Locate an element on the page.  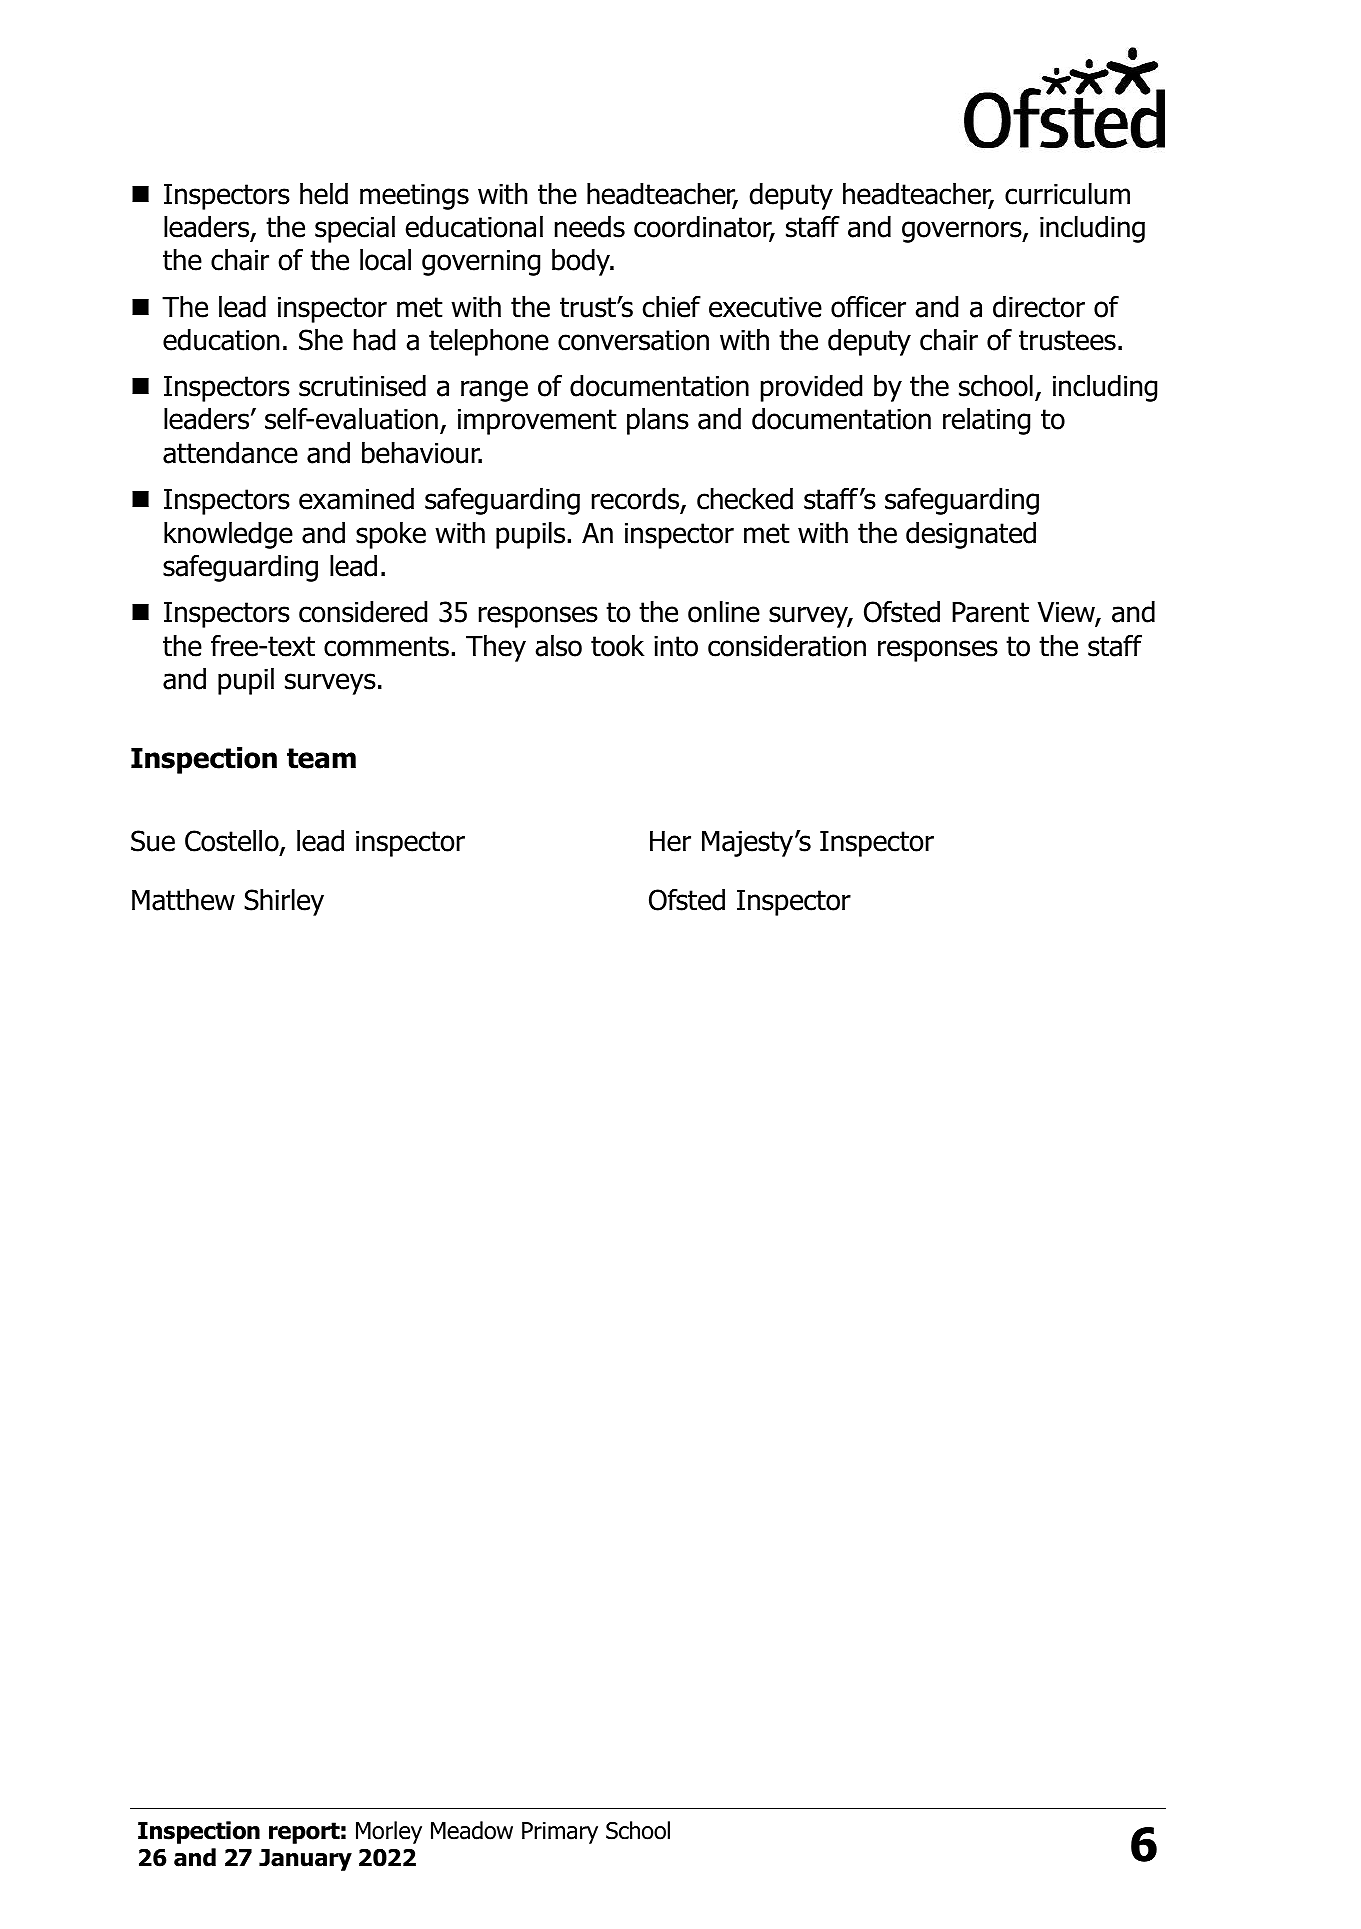
consideration is located at coordinates (787, 646).
